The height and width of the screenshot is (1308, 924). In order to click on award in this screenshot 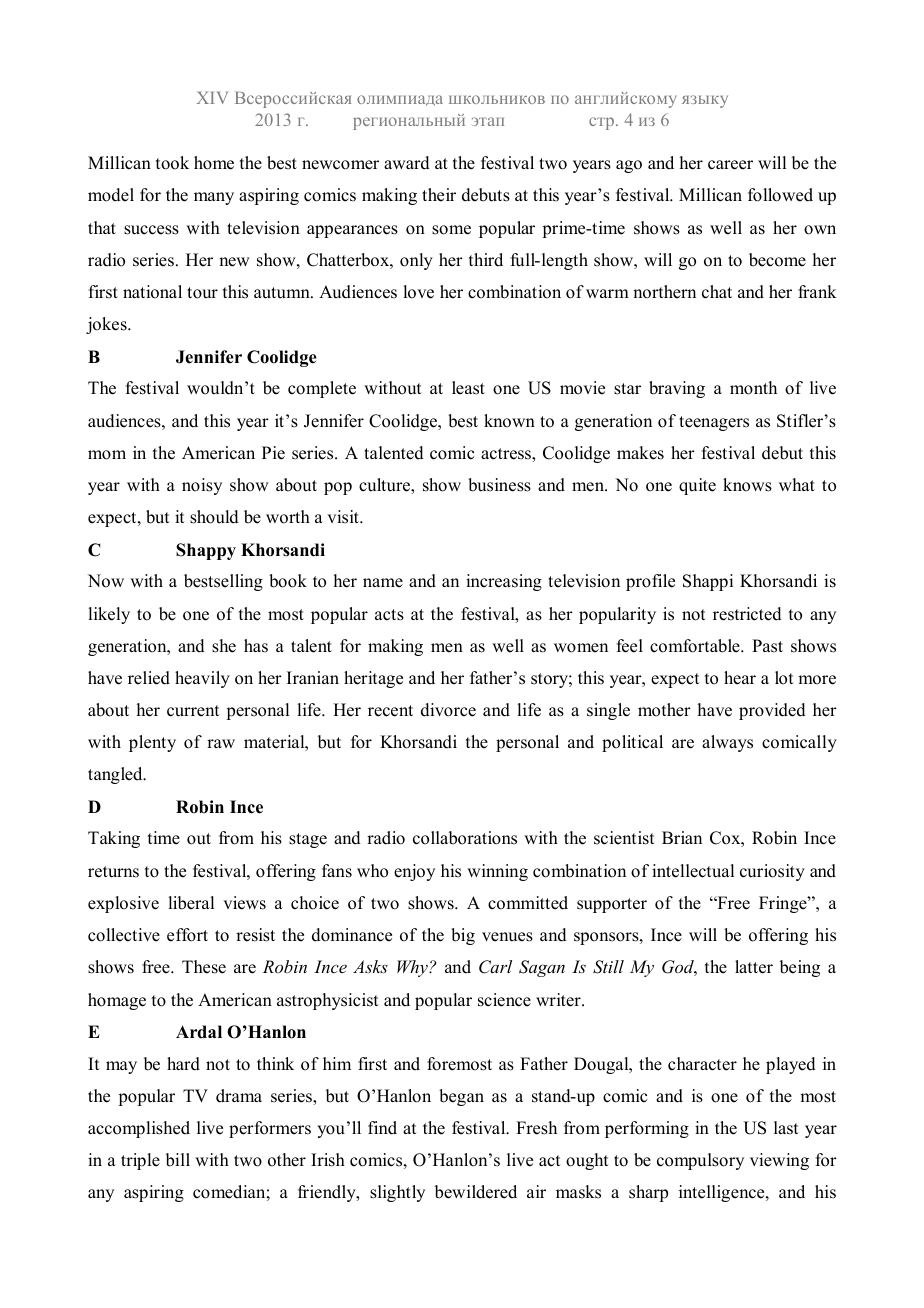, I will do `click(407, 163)`.
